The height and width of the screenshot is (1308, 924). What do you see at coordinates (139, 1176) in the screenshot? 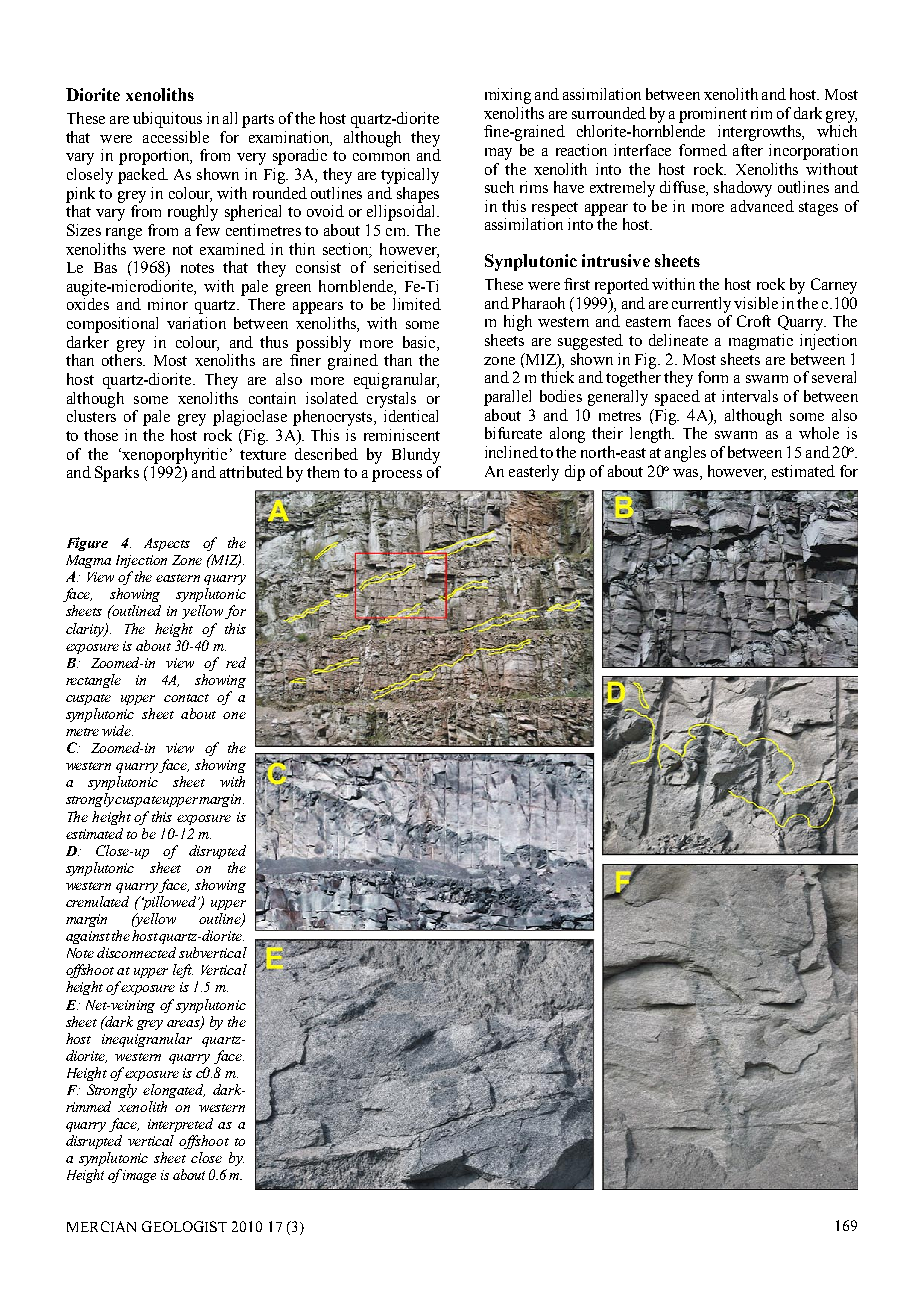
I see `image` at bounding box center [139, 1176].
